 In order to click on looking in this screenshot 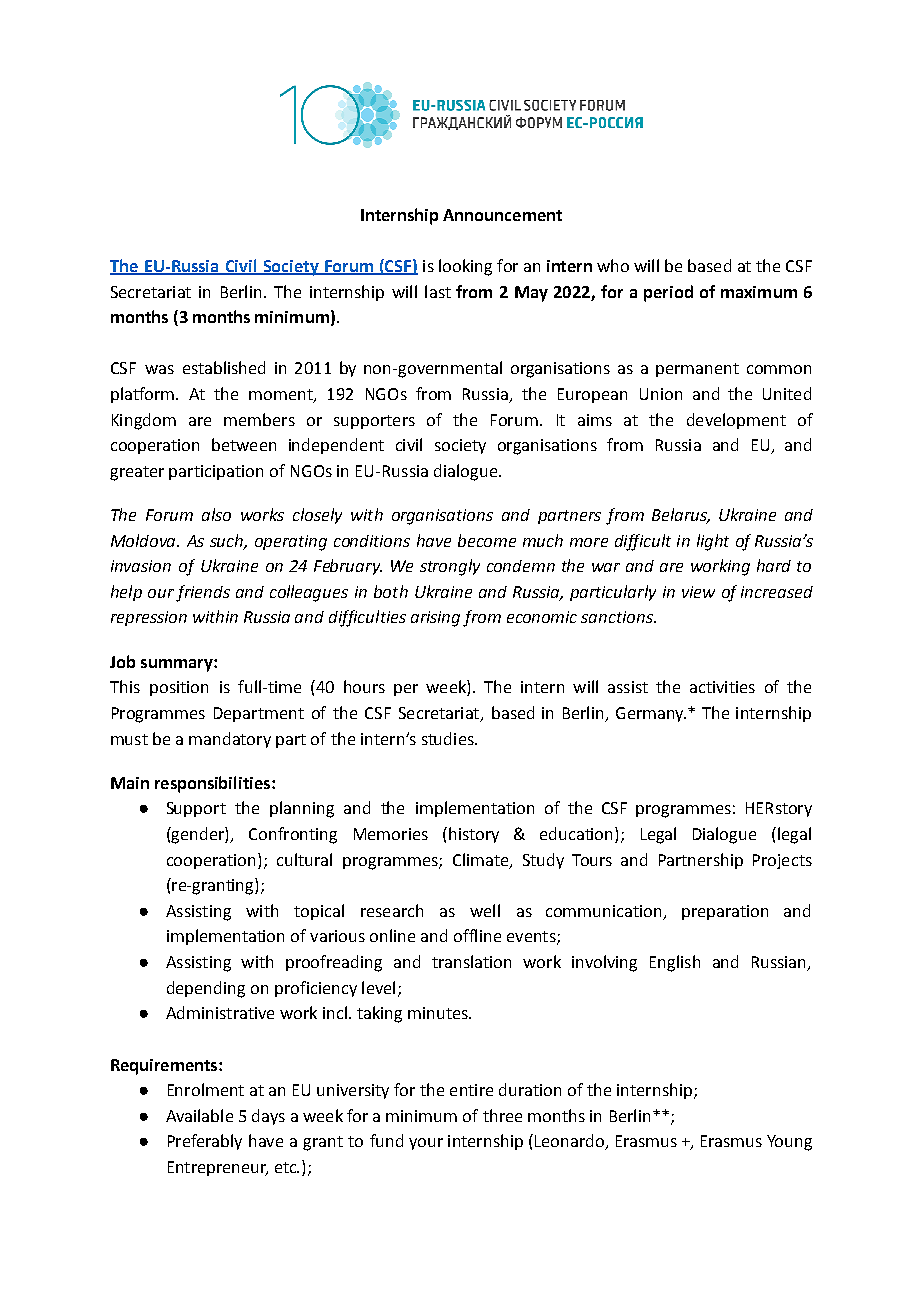, I will do `click(465, 267)`.
